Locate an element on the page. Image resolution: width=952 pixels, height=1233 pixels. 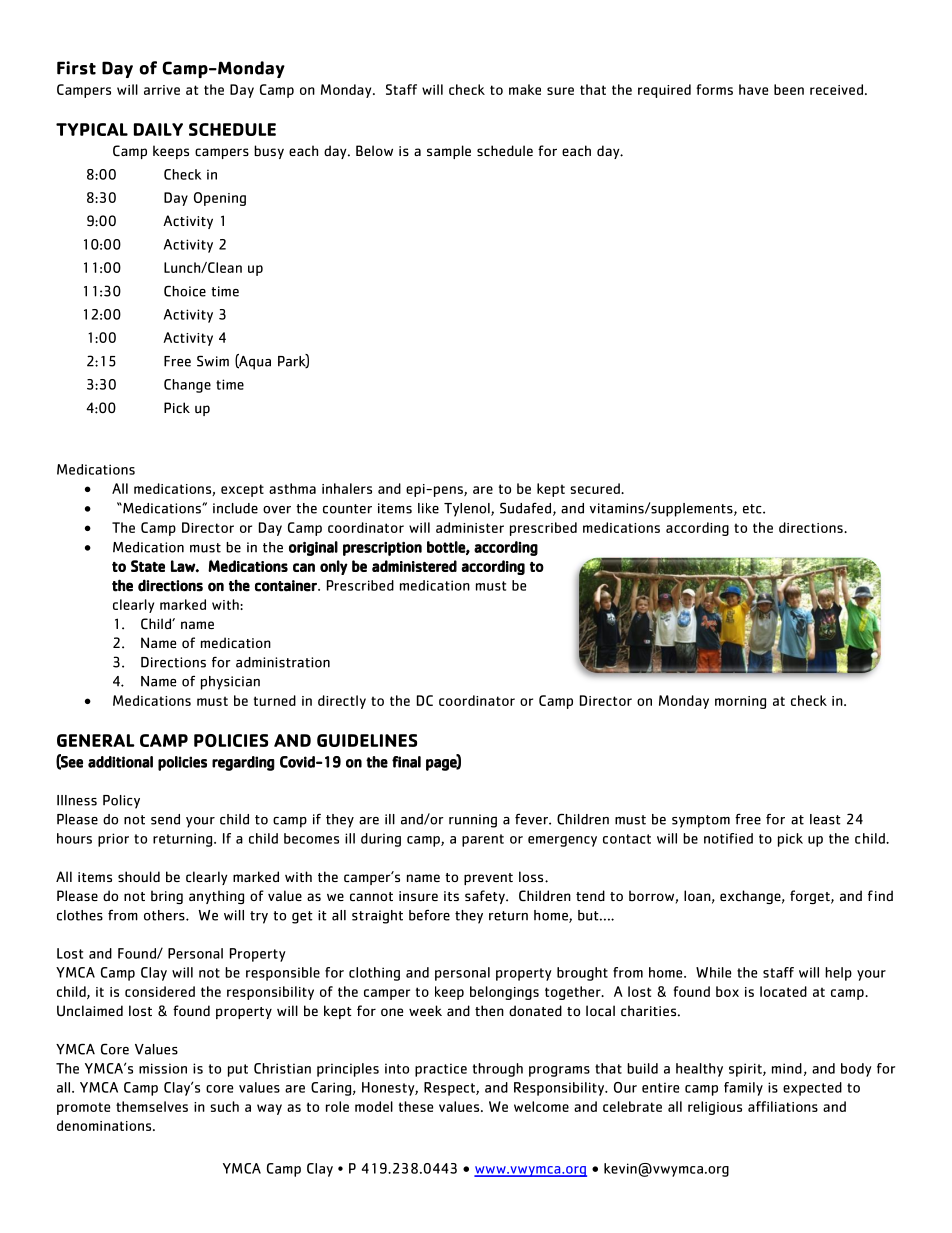
Swim is located at coordinates (213, 361).
